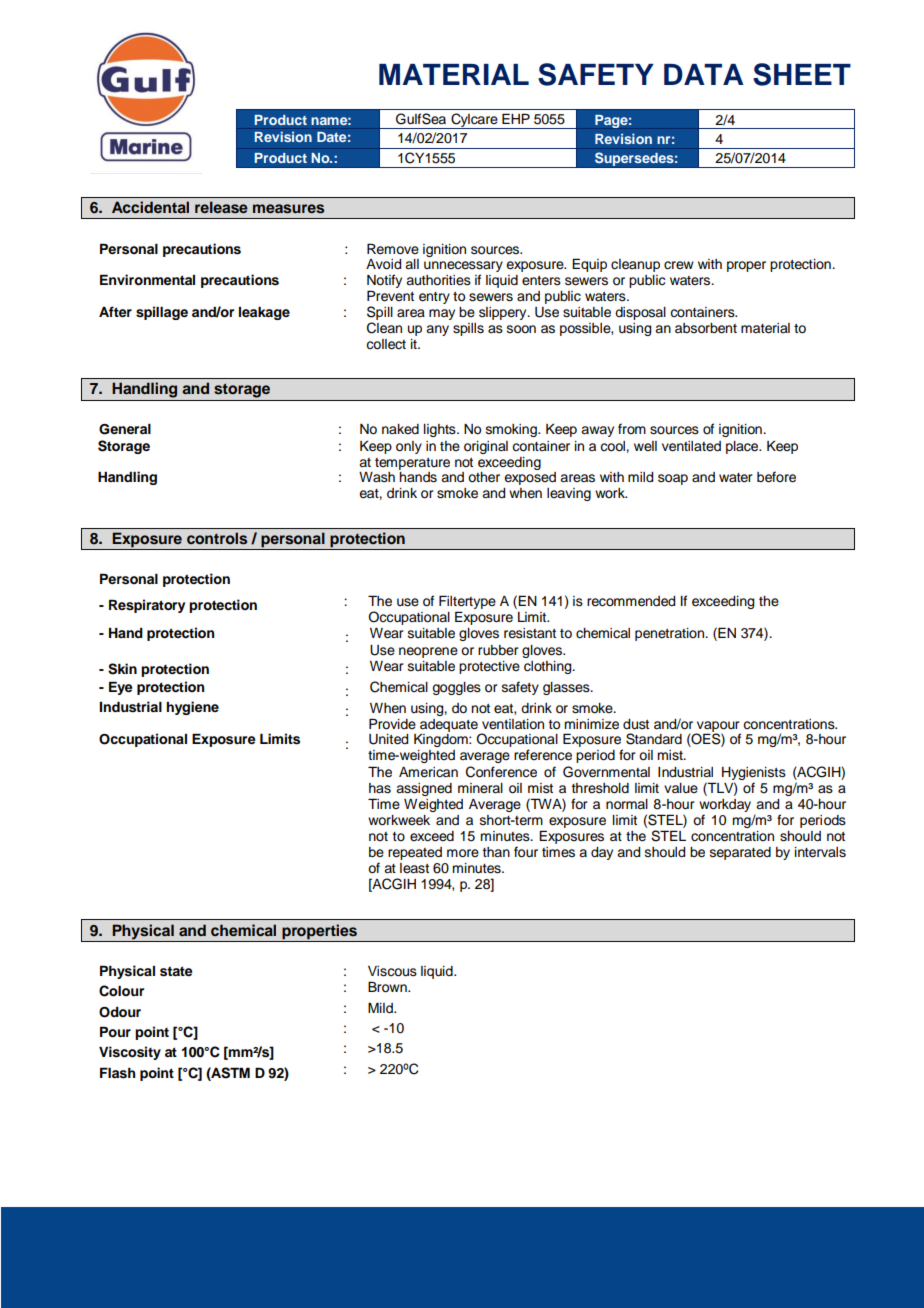 This screenshot has height=1308, width=924. Describe the element at coordinates (704, 74) in the screenshot. I see `DATA` at that location.
